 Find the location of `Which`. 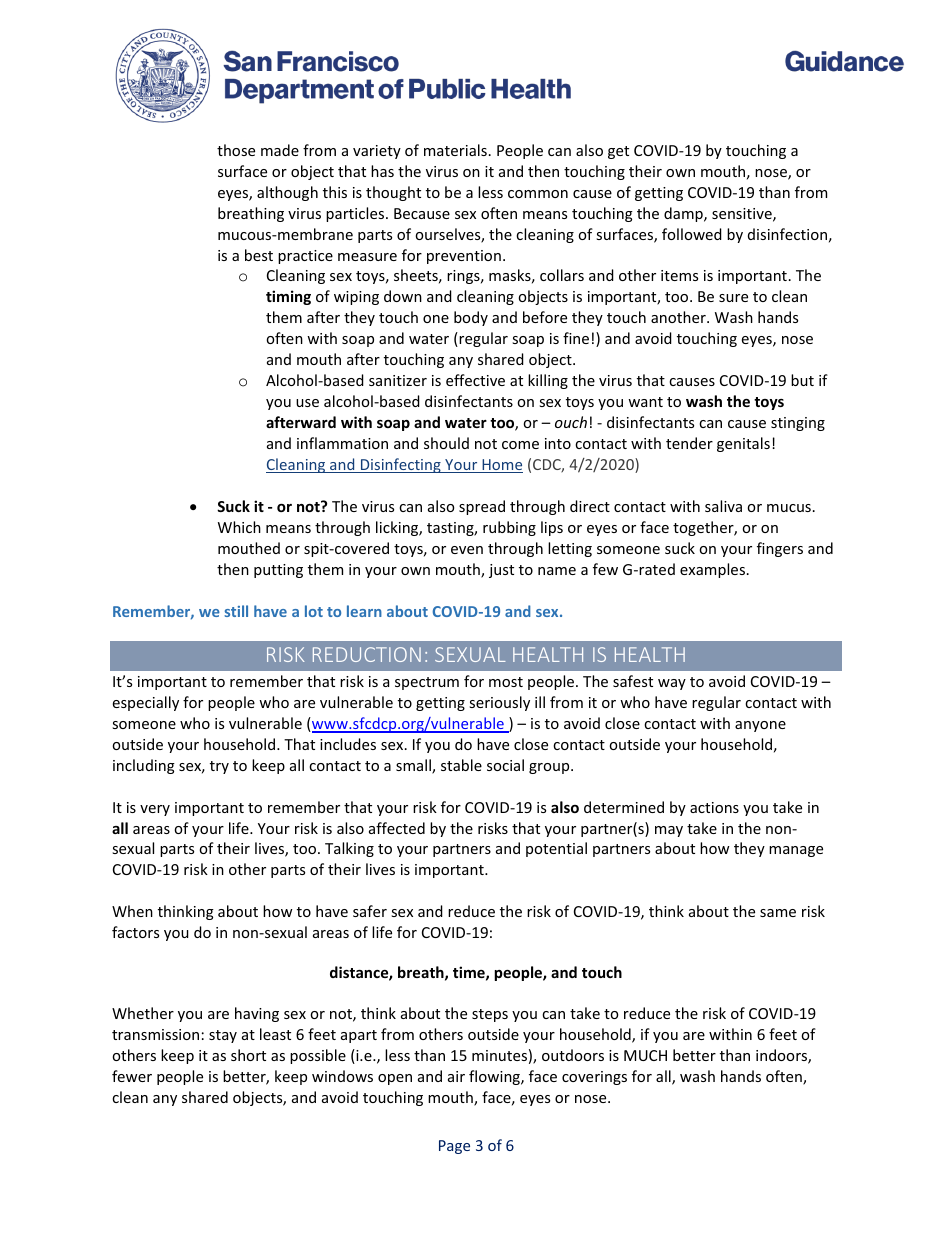

Which is located at coordinates (239, 527).
